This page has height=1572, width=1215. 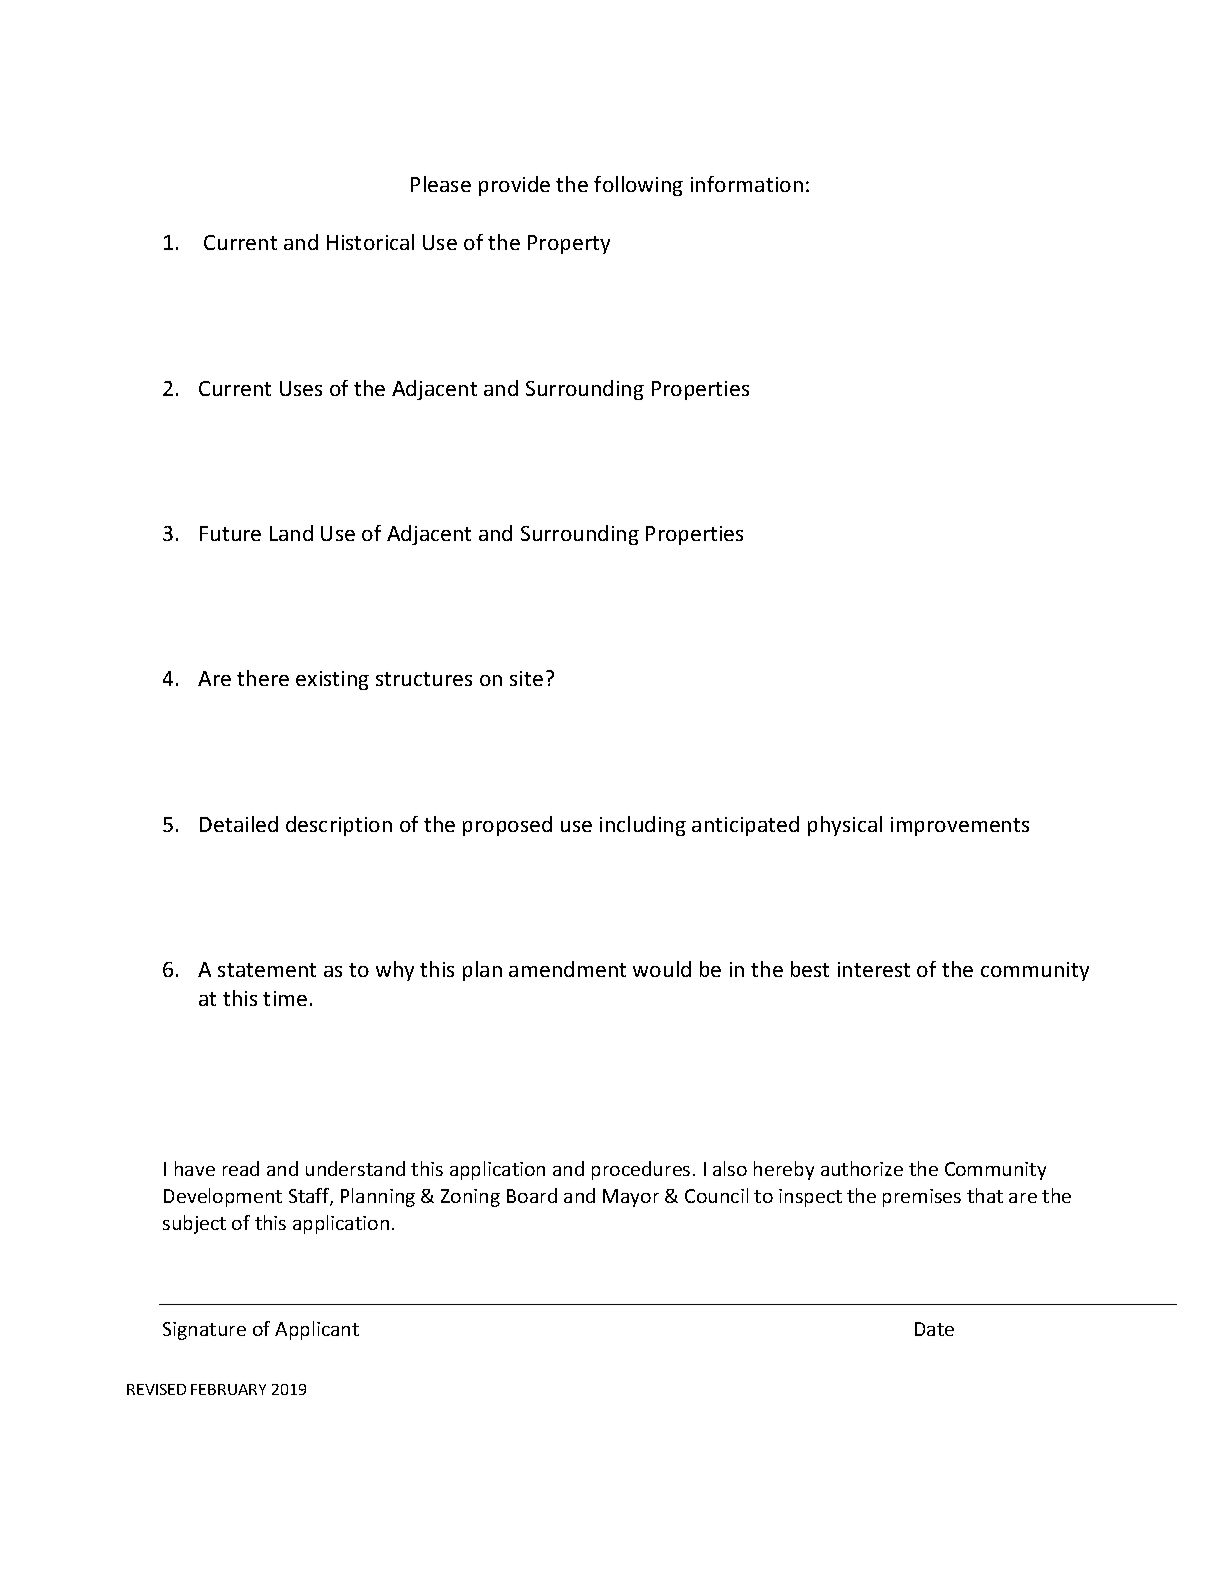 What do you see at coordinates (526, 678) in the page?
I see `site` at bounding box center [526, 678].
